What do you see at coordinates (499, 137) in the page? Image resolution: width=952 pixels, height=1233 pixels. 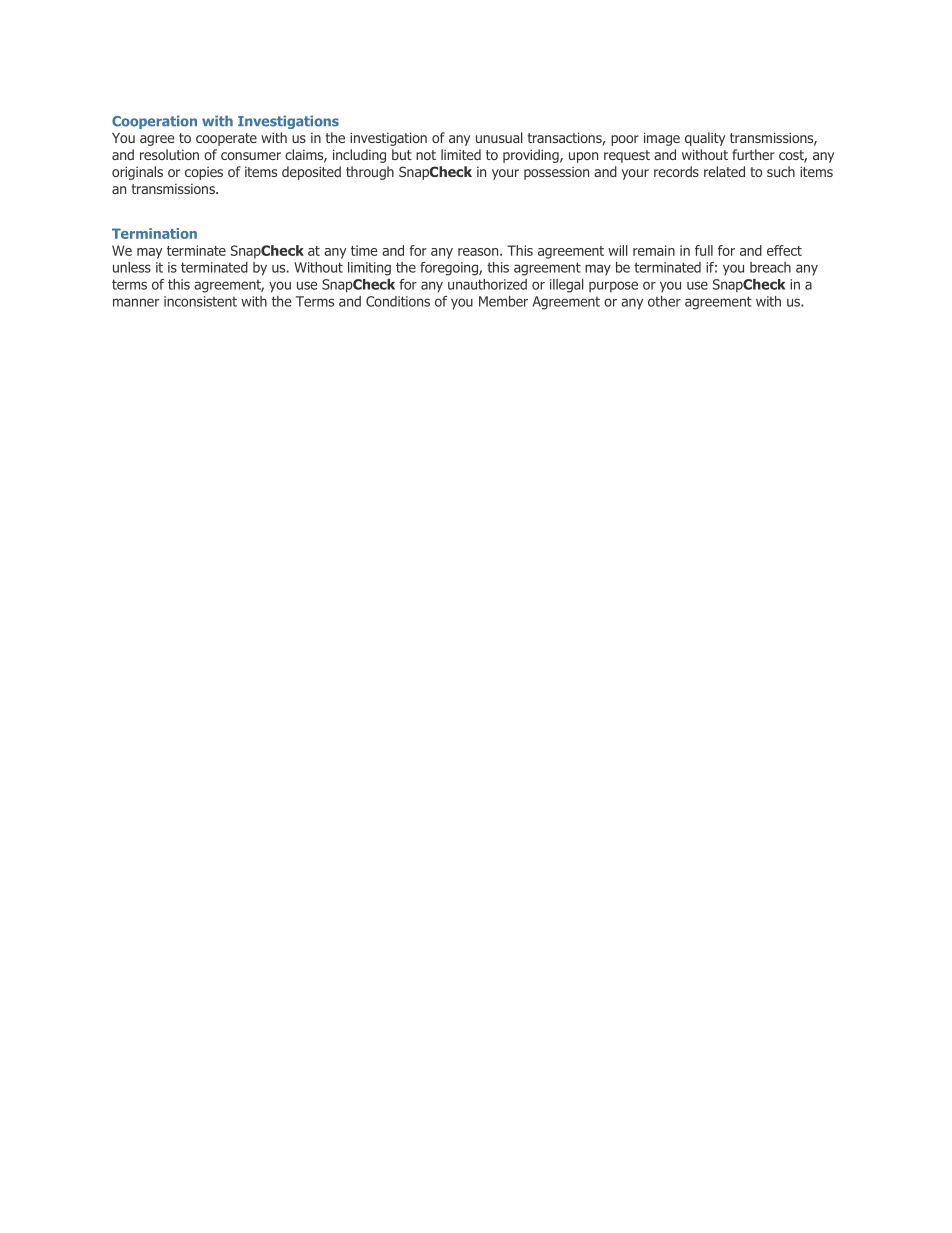 I see `unusual` at bounding box center [499, 137].
